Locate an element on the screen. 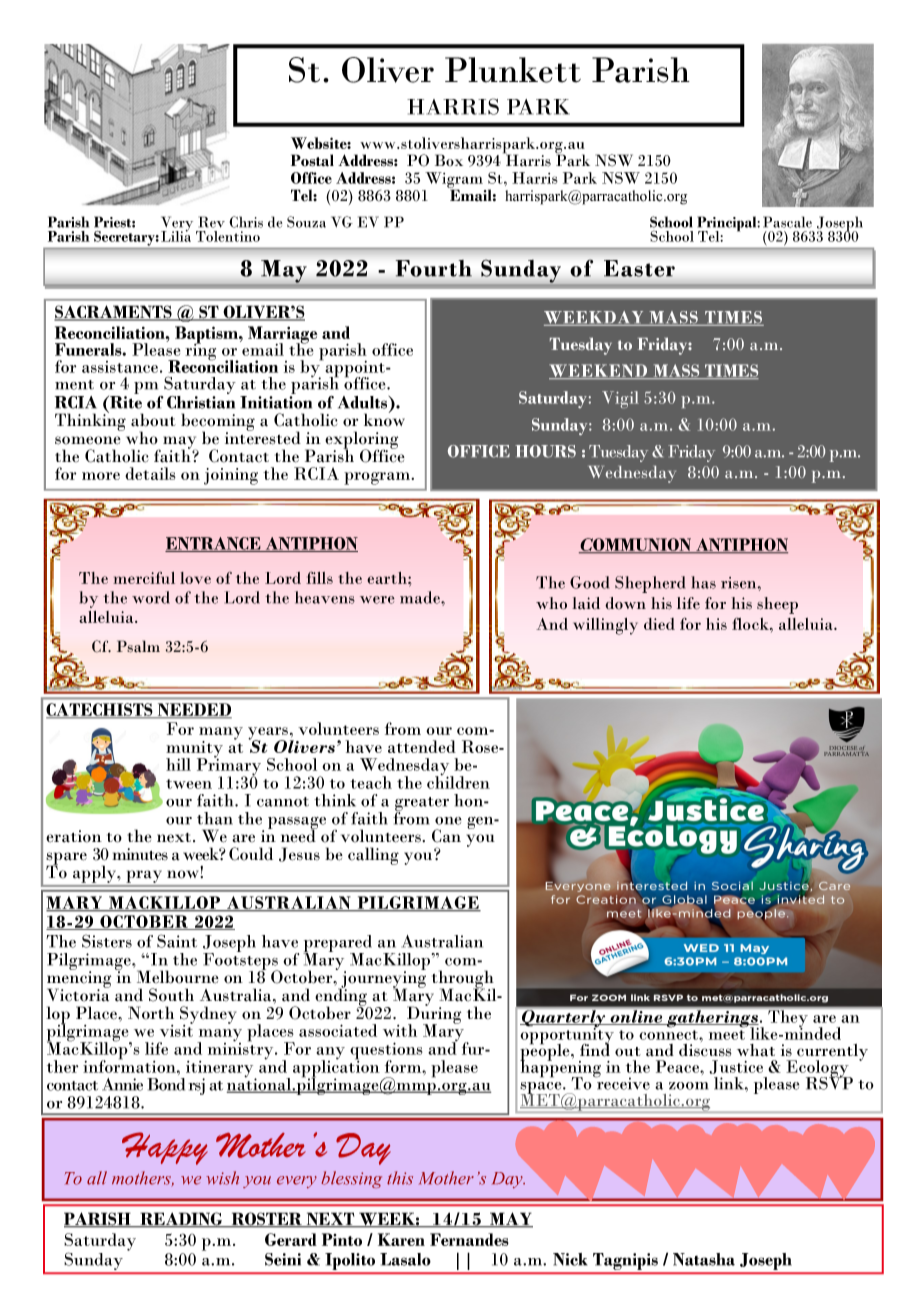 The width and height of the screenshot is (924, 1308). Box is located at coordinates (449, 160).
